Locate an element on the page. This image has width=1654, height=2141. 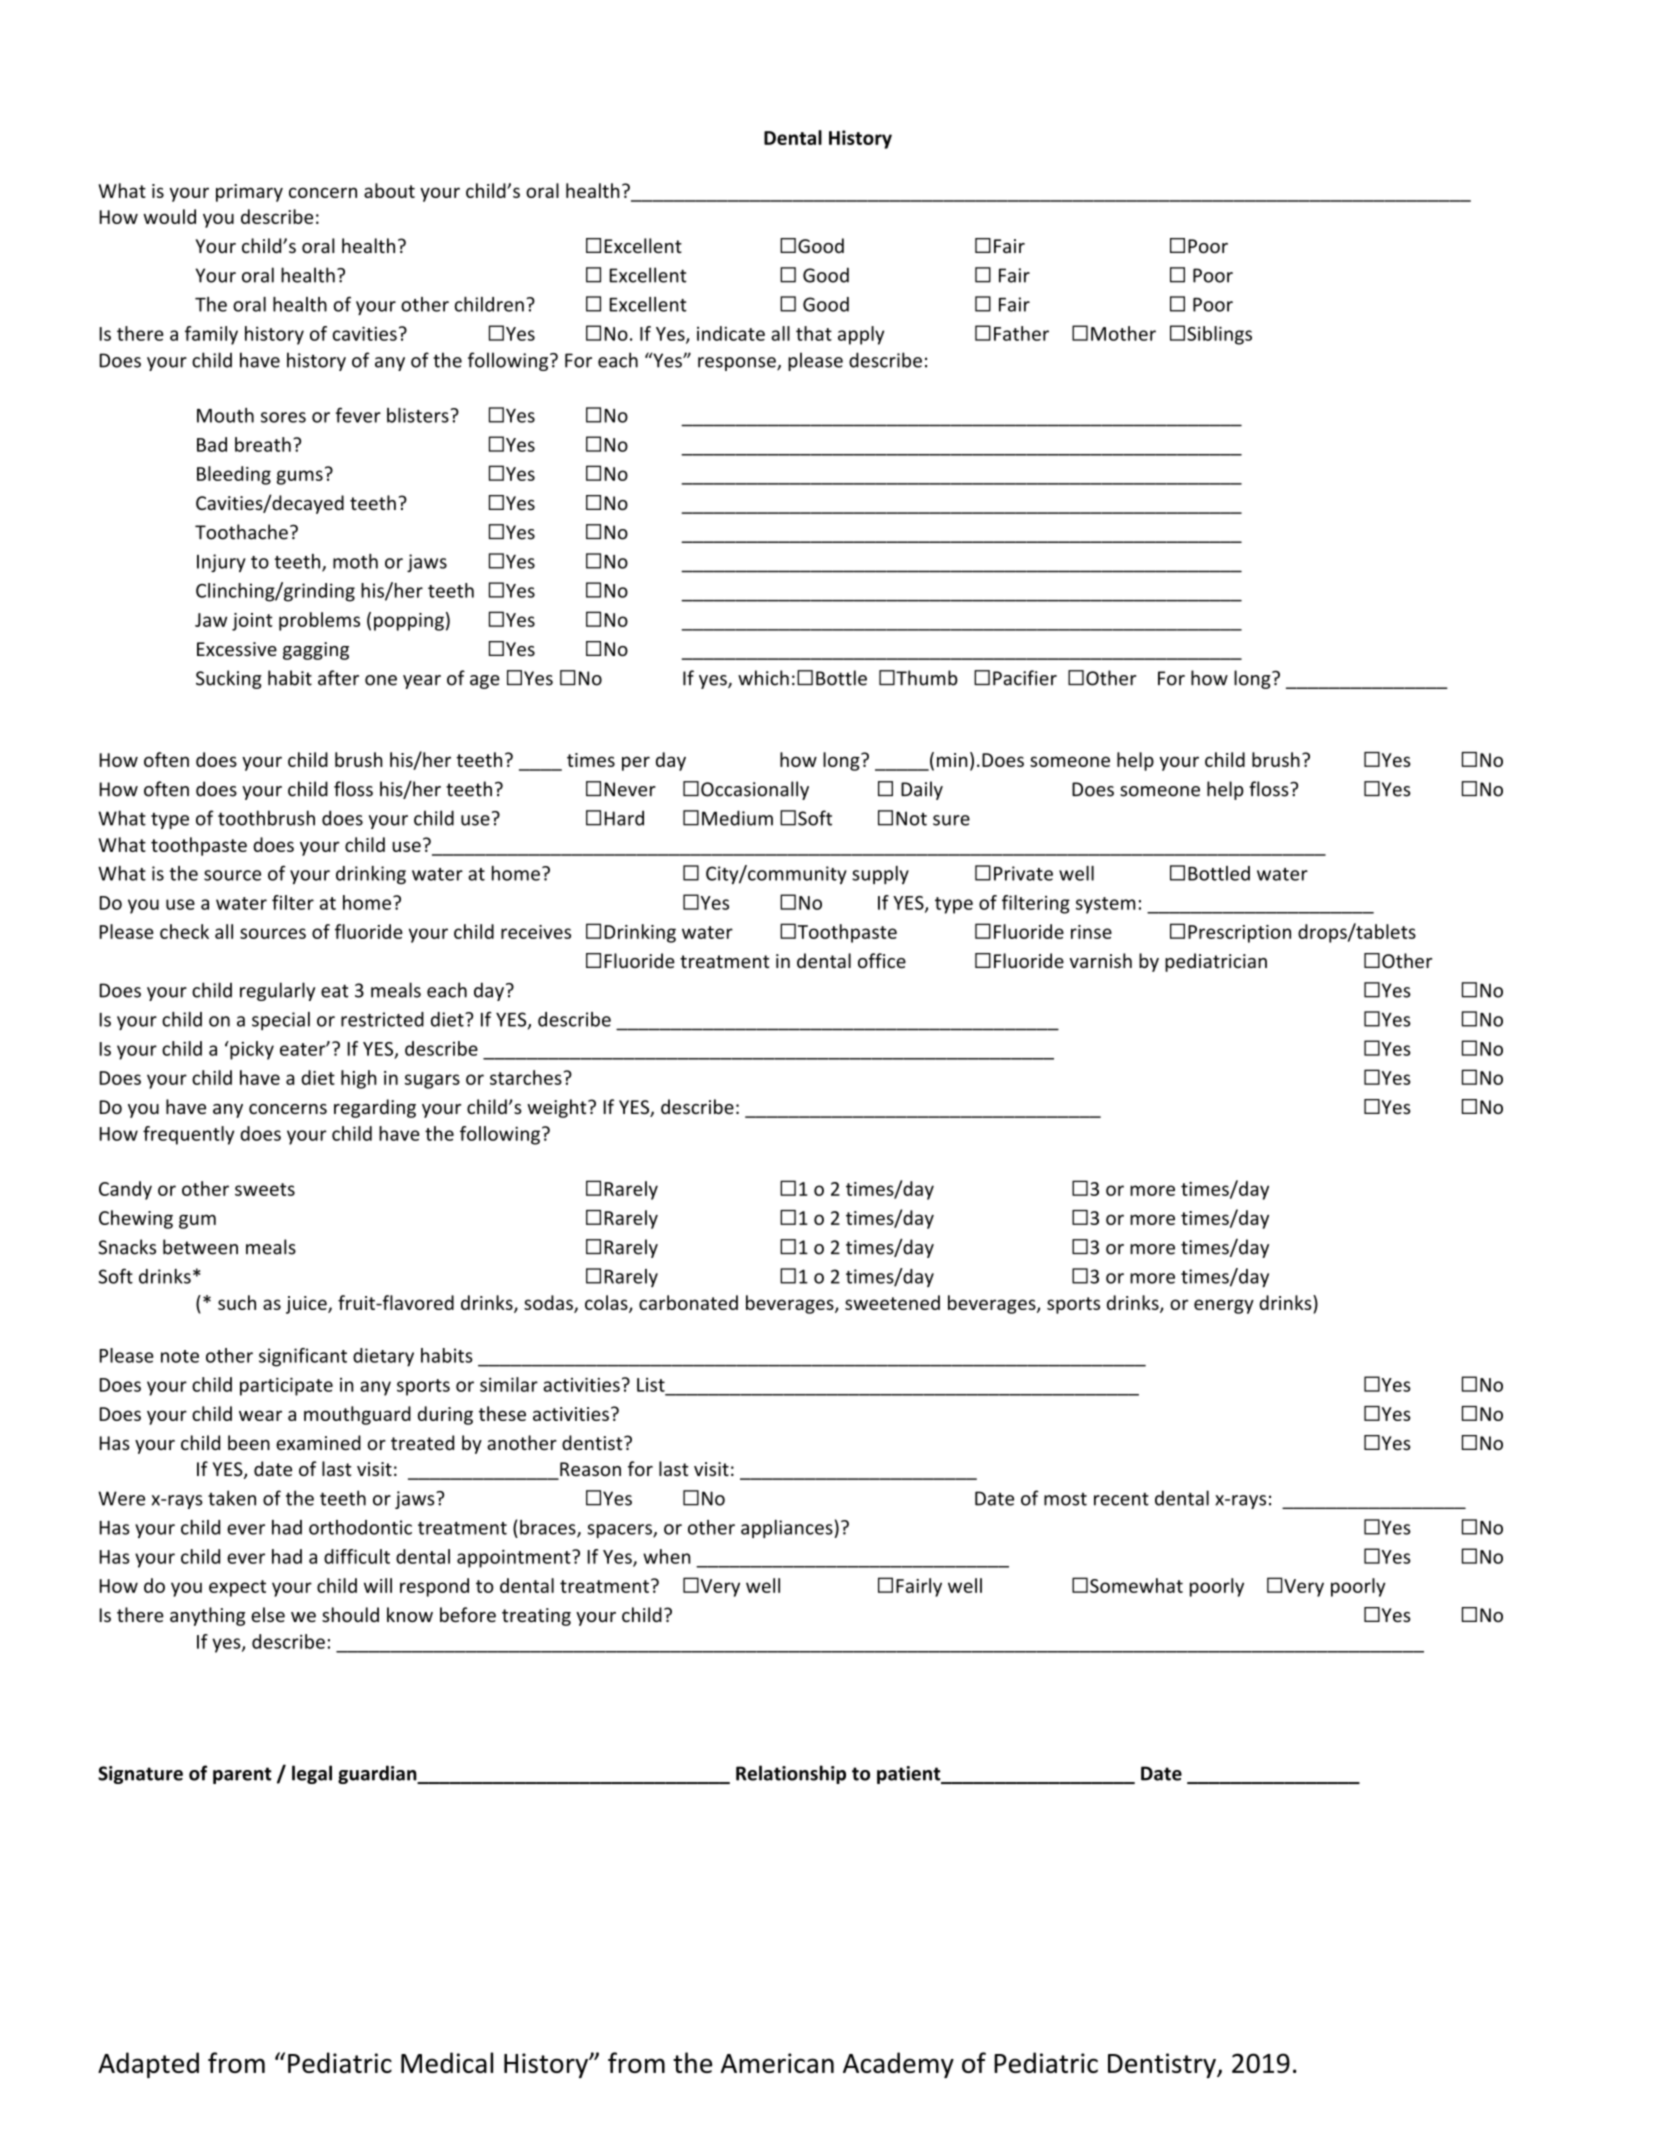
American is located at coordinates (777, 2063).
